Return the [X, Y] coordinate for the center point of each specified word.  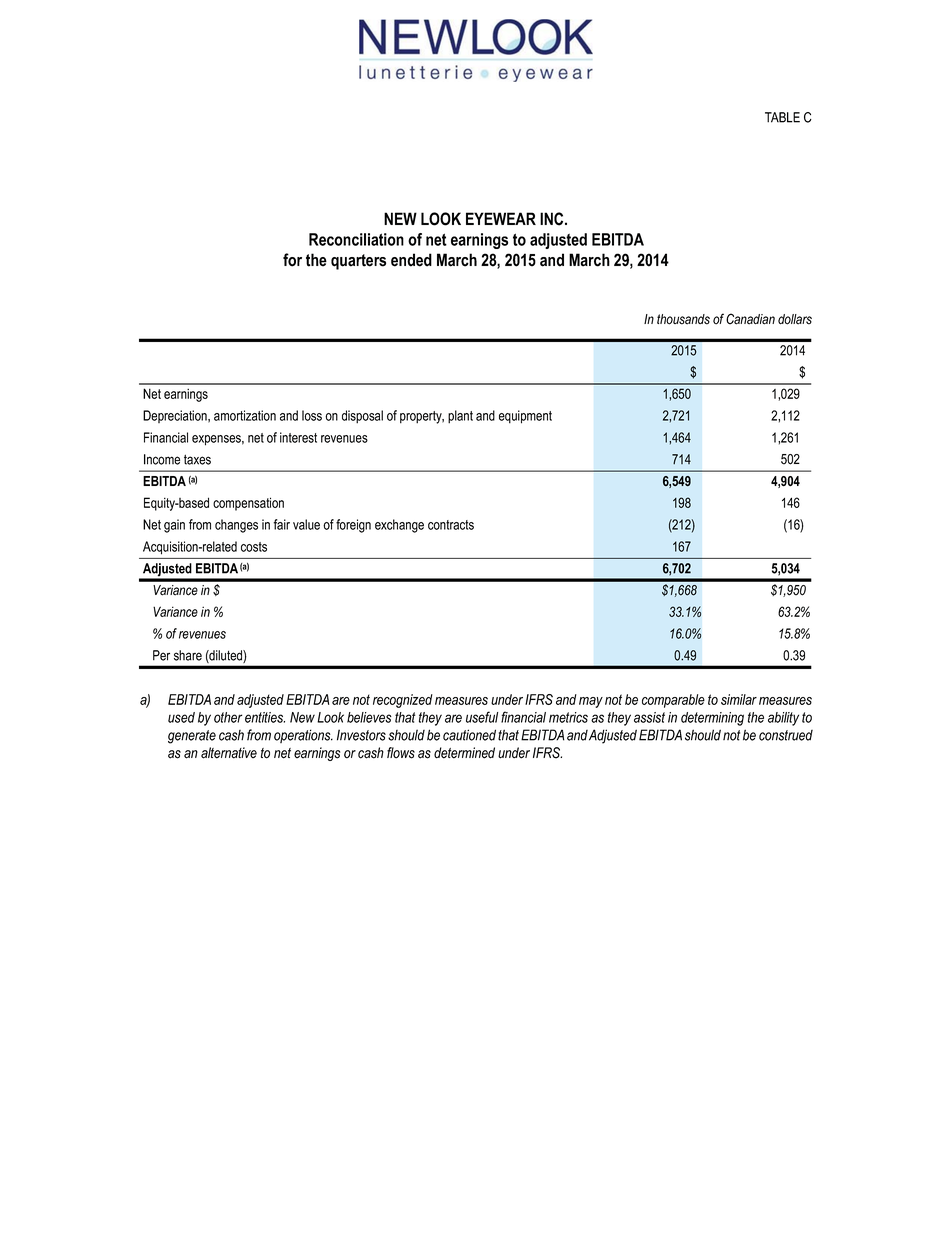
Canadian [750, 319]
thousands [683, 319]
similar [739, 699]
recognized [403, 701]
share [188, 655]
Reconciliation [356, 239]
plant [460, 417]
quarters [358, 262]
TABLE [782, 117]
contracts [451, 525]
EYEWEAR [501, 218]
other [228, 717]
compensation [248, 504]
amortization [245, 415]
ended [411, 260]
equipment [525, 417]
